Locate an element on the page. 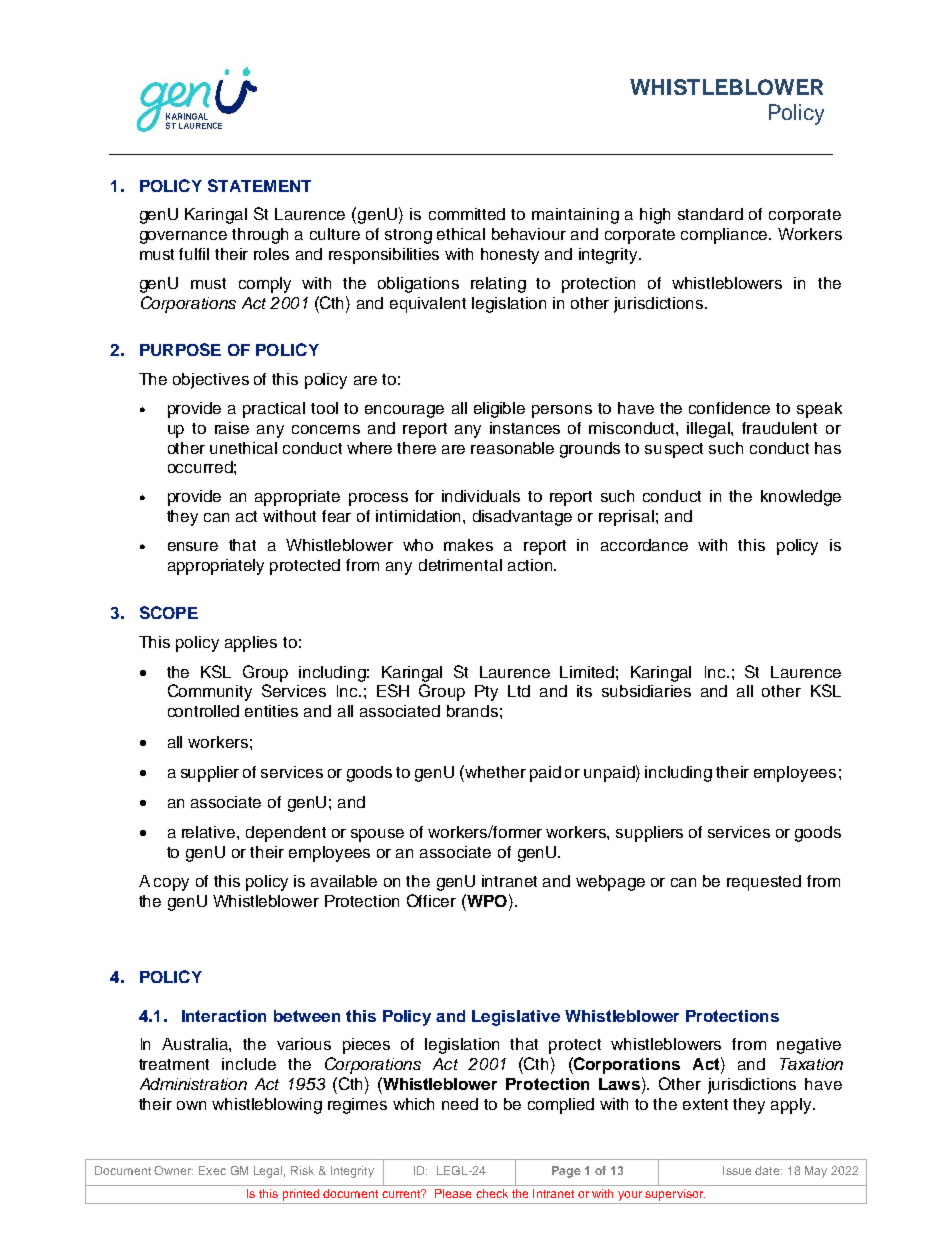 The image size is (952, 1233). Exec is located at coordinates (212, 1170).
